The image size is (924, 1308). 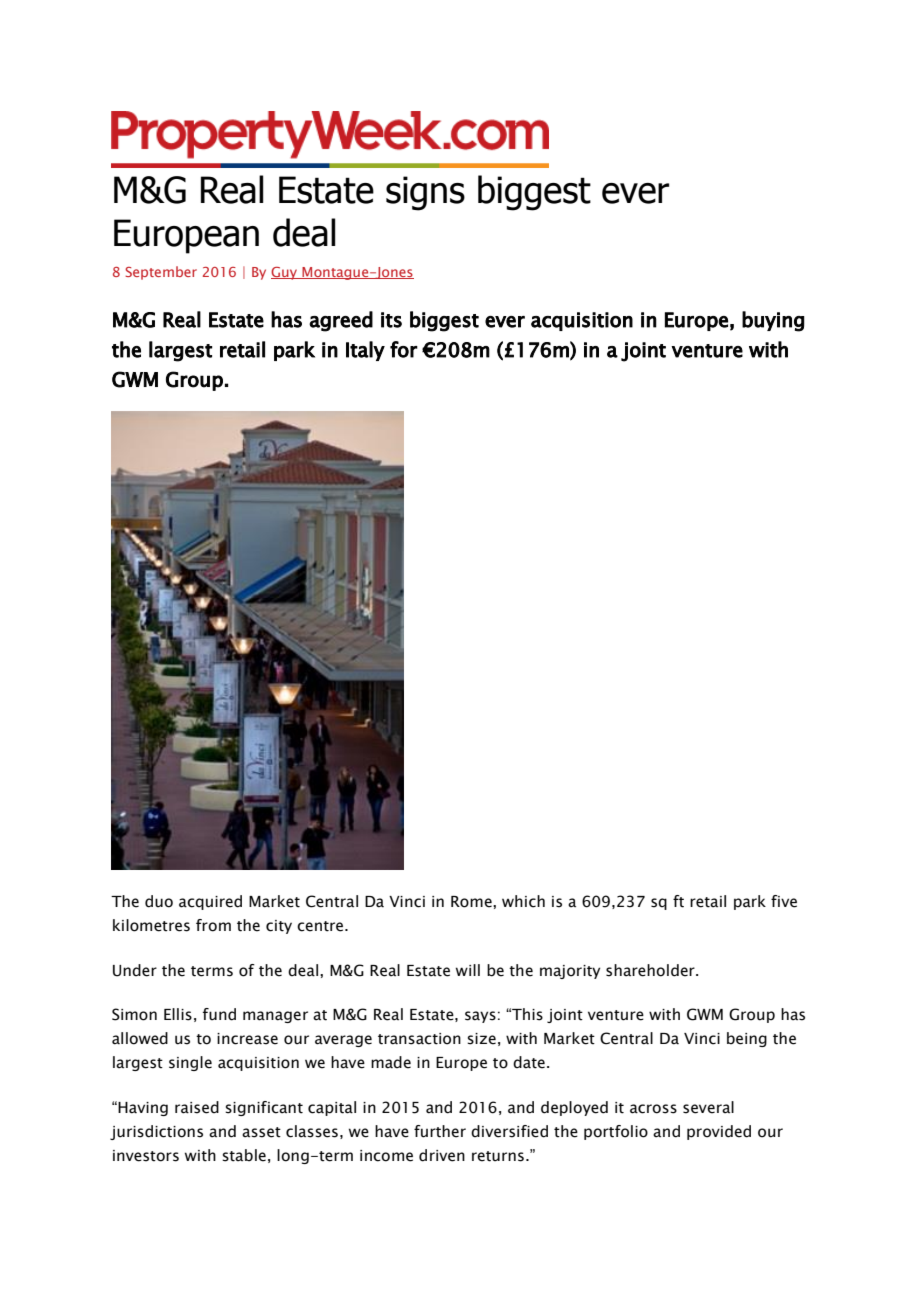 What do you see at coordinates (425, 193) in the screenshot?
I see `signs` at bounding box center [425, 193].
